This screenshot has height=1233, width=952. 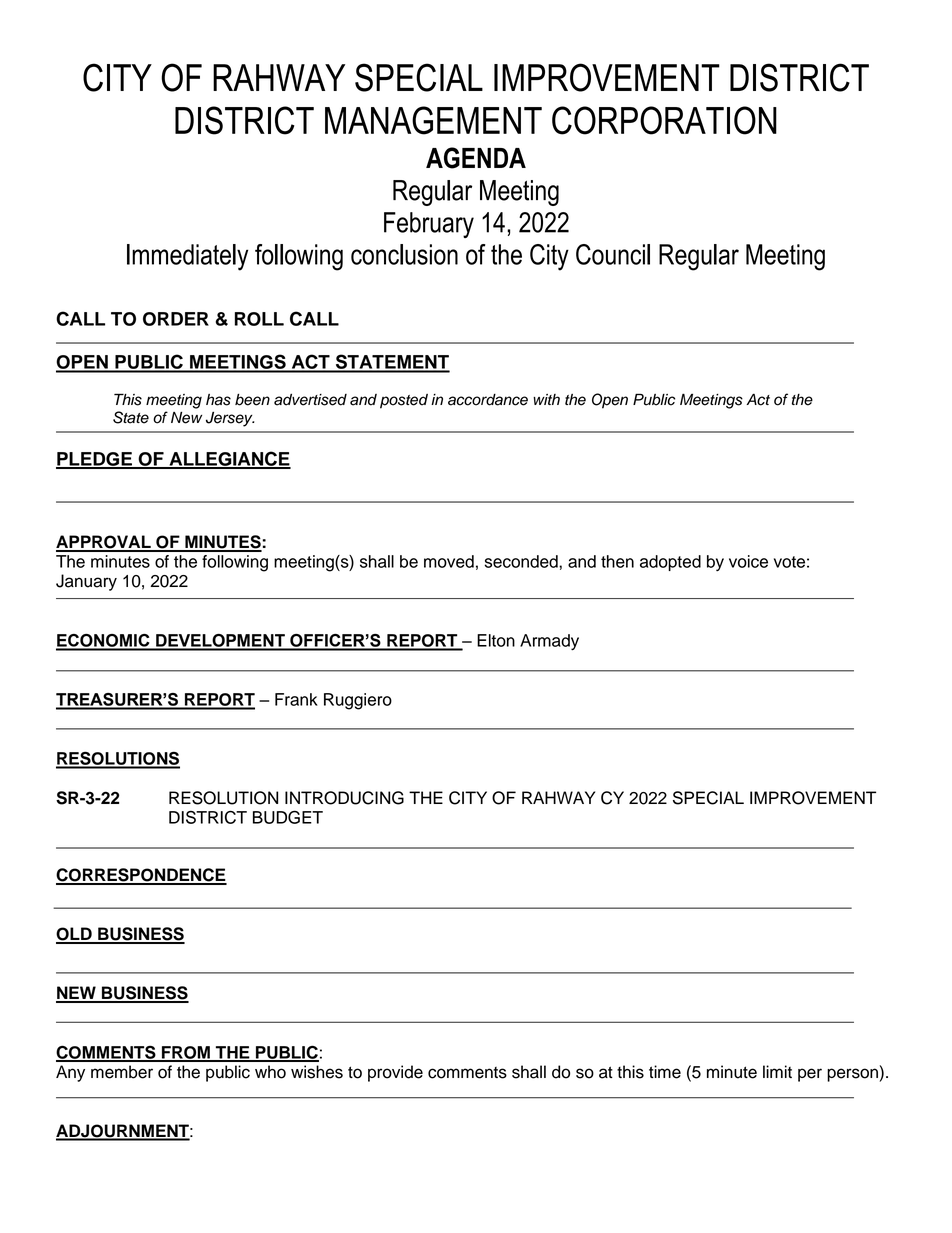 I want to click on FROM, so click(x=186, y=1053).
